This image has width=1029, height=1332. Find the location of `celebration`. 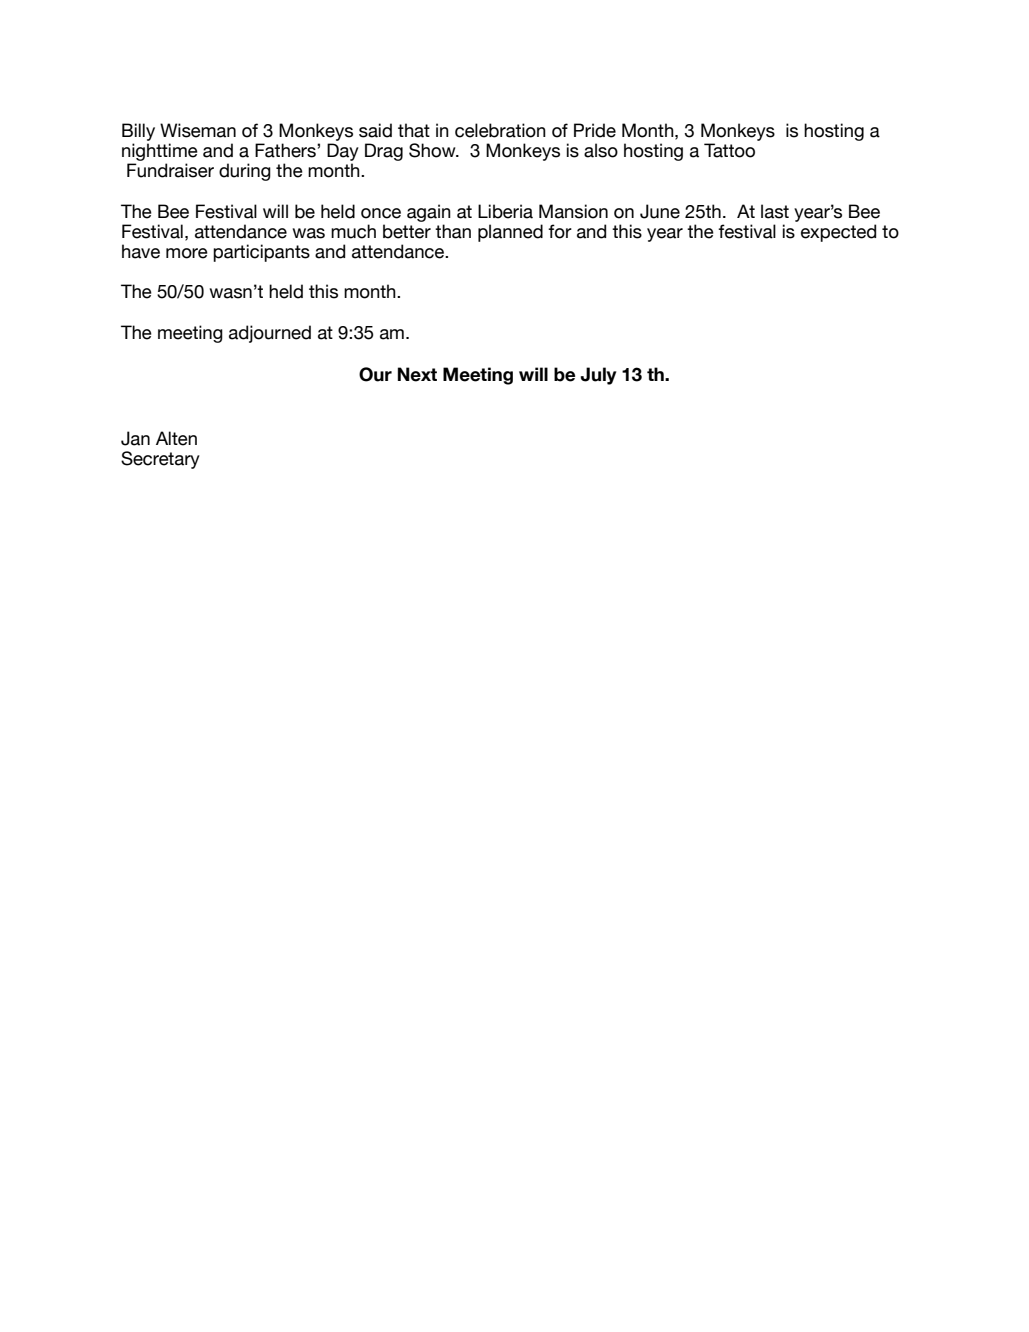

celebration is located at coordinates (500, 130).
